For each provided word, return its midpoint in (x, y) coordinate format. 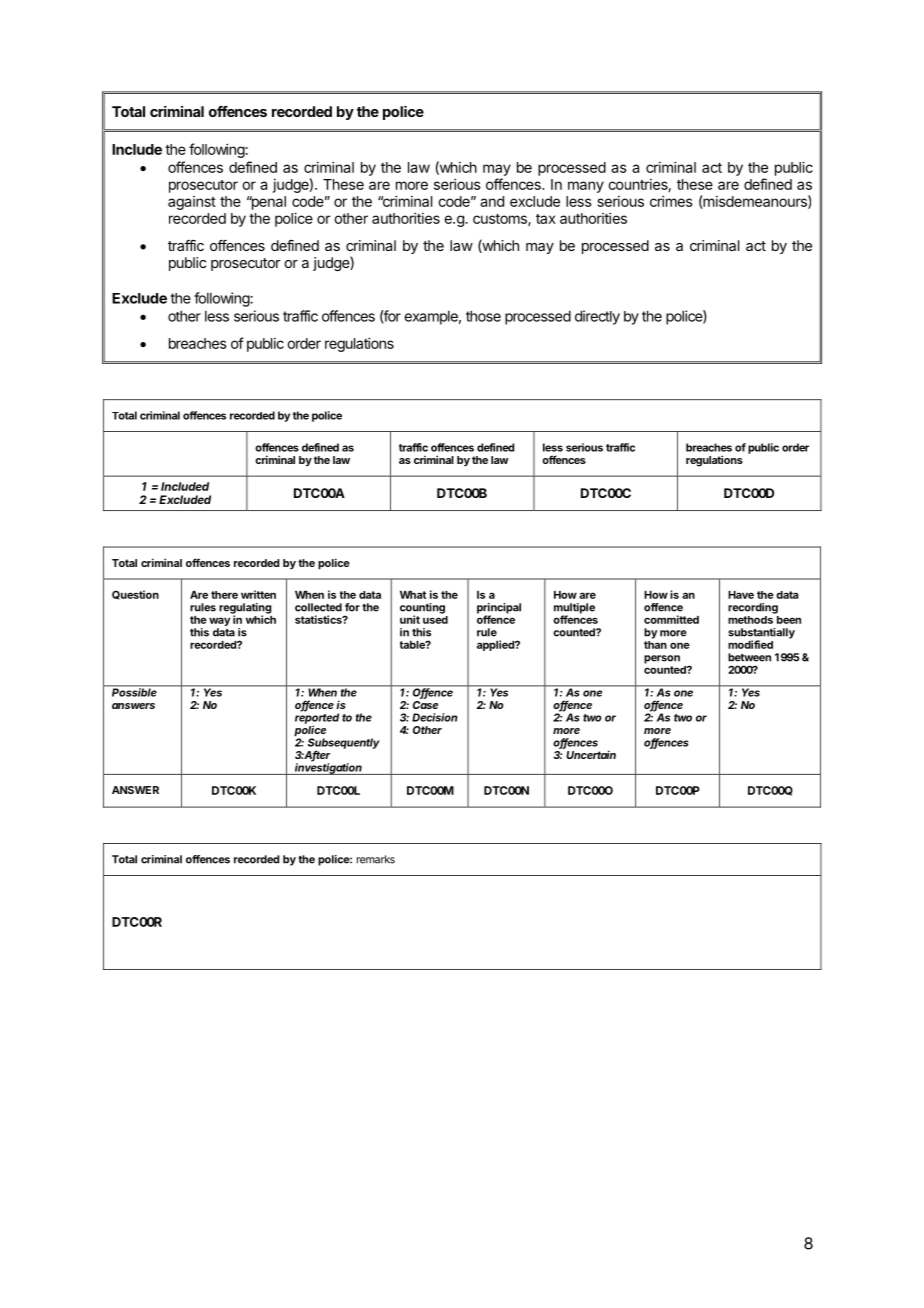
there (224, 595)
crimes (671, 201)
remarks (376, 859)
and (492, 201)
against (192, 203)
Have (741, 595)
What (413, 595)
